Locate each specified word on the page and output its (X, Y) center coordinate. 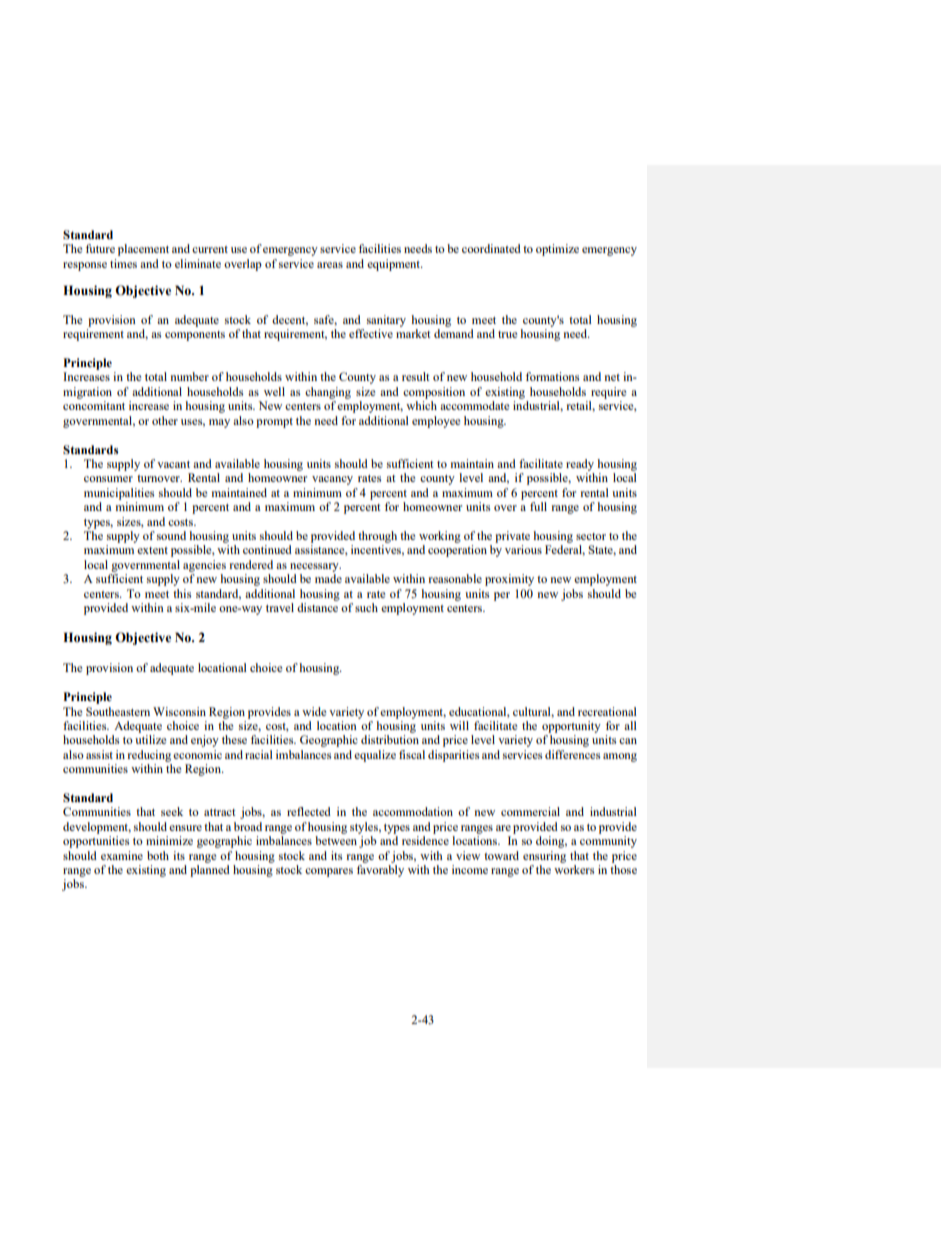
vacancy (332, 480)
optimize (557, 250)
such (366, 607)
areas (330, 265)
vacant (173, 464)
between (336, 840)
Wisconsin (179, 711)
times (123, 263)
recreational (607, 711)
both (158, 855)
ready (580, 465)
